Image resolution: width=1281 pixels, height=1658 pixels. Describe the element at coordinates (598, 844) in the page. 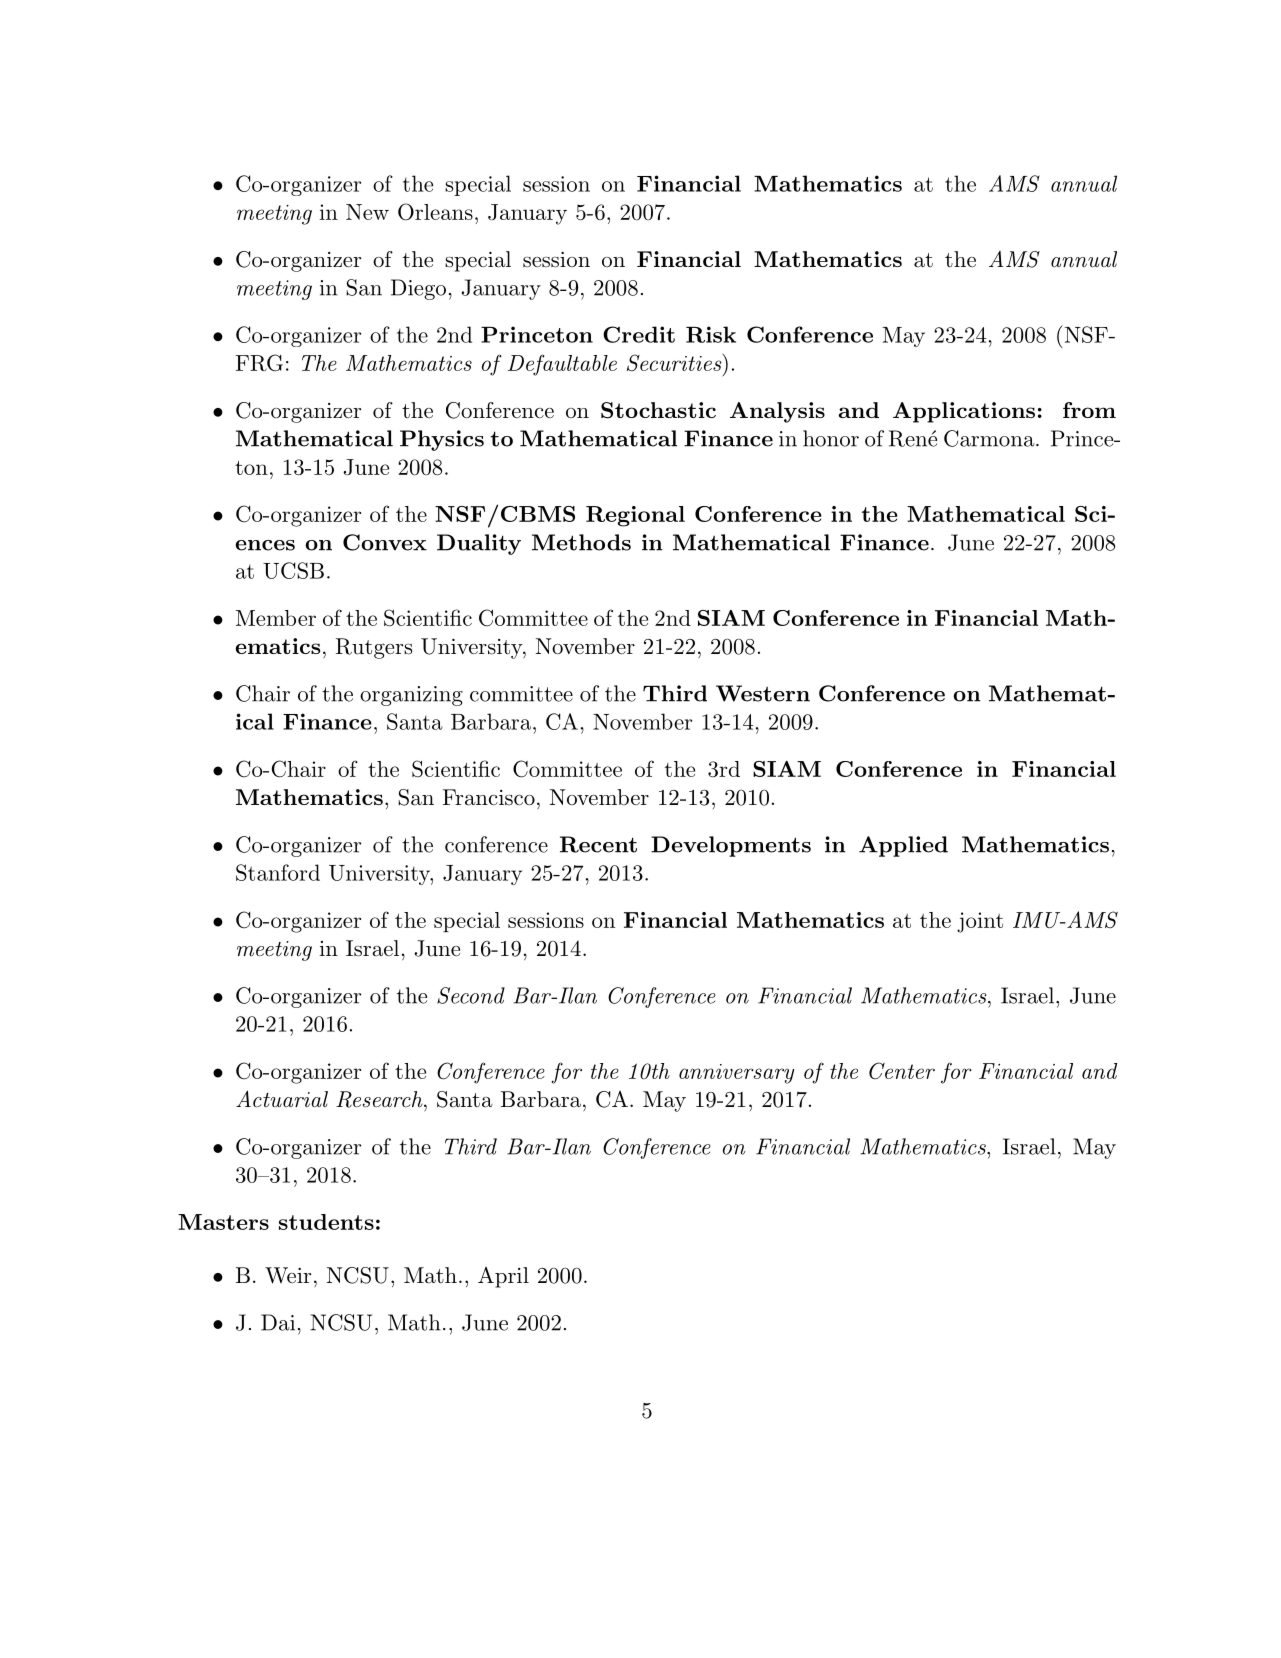

I see `Recent` at that location.
